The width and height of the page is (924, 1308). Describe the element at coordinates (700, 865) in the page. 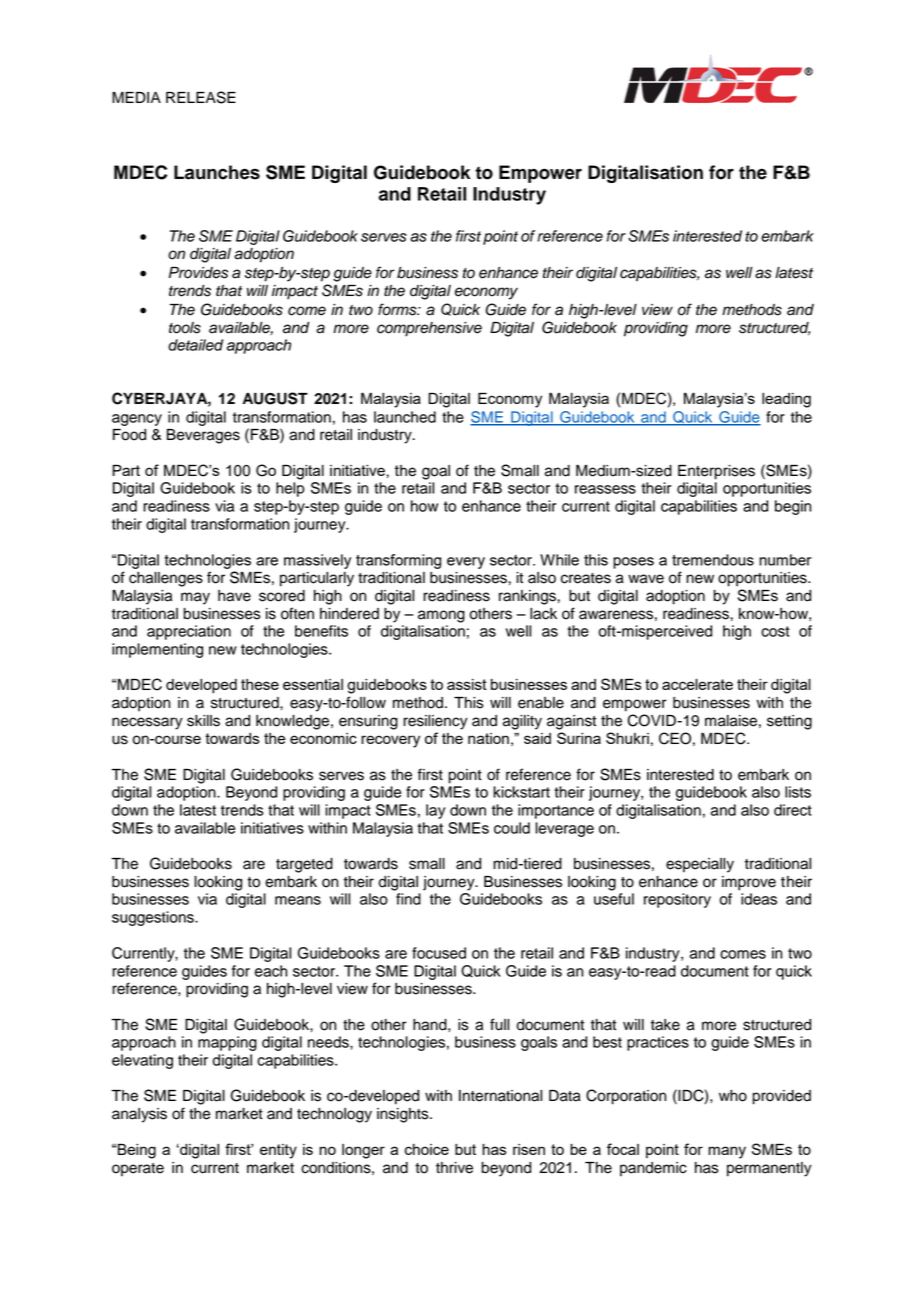

I see `especially` at that location.
